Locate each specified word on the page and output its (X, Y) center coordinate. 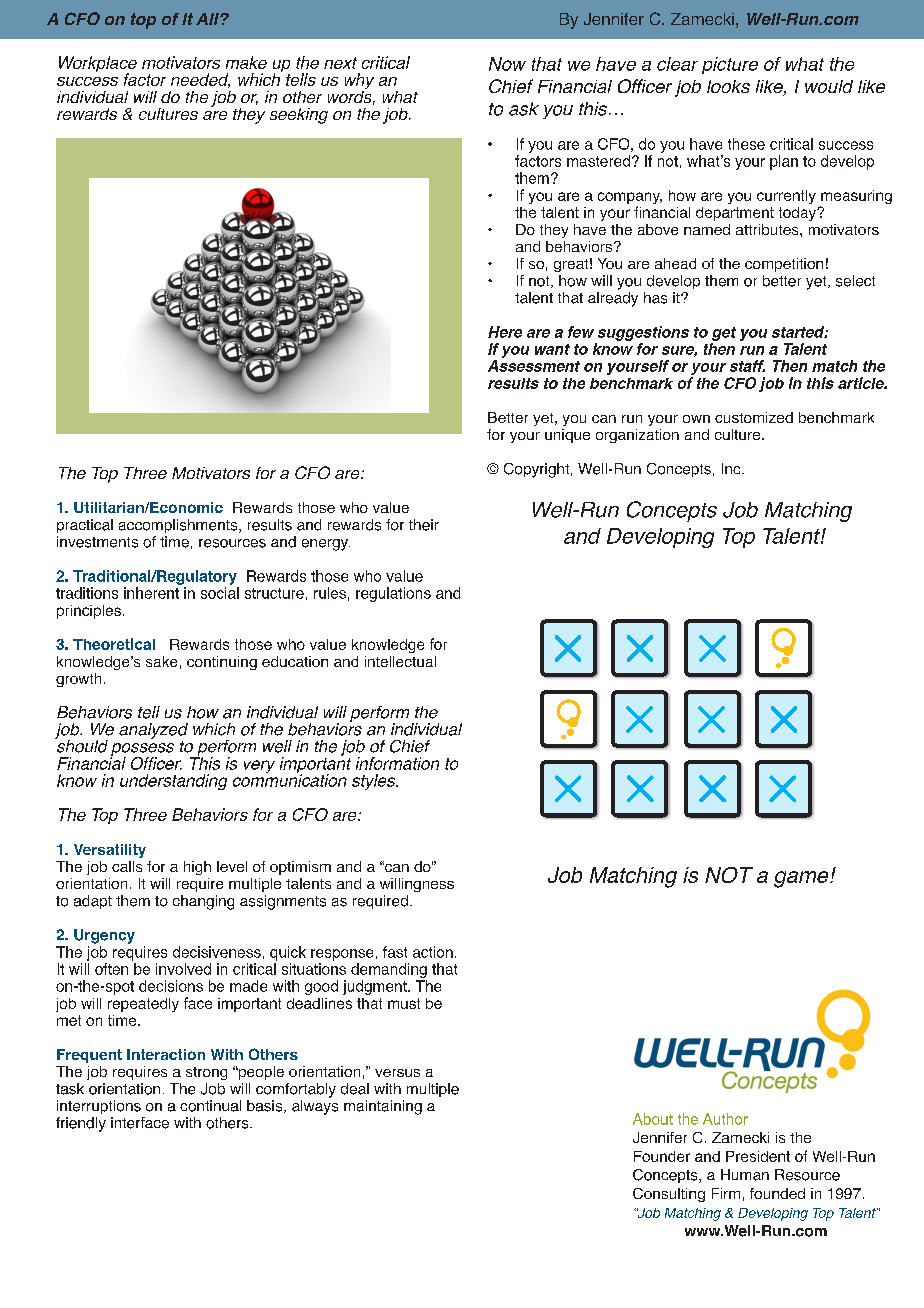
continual (210, 1106)
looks (728, 86)
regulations (393, 594)
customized (754, 417)
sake (161, 661)
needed (200, 80)
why (359, 82)
